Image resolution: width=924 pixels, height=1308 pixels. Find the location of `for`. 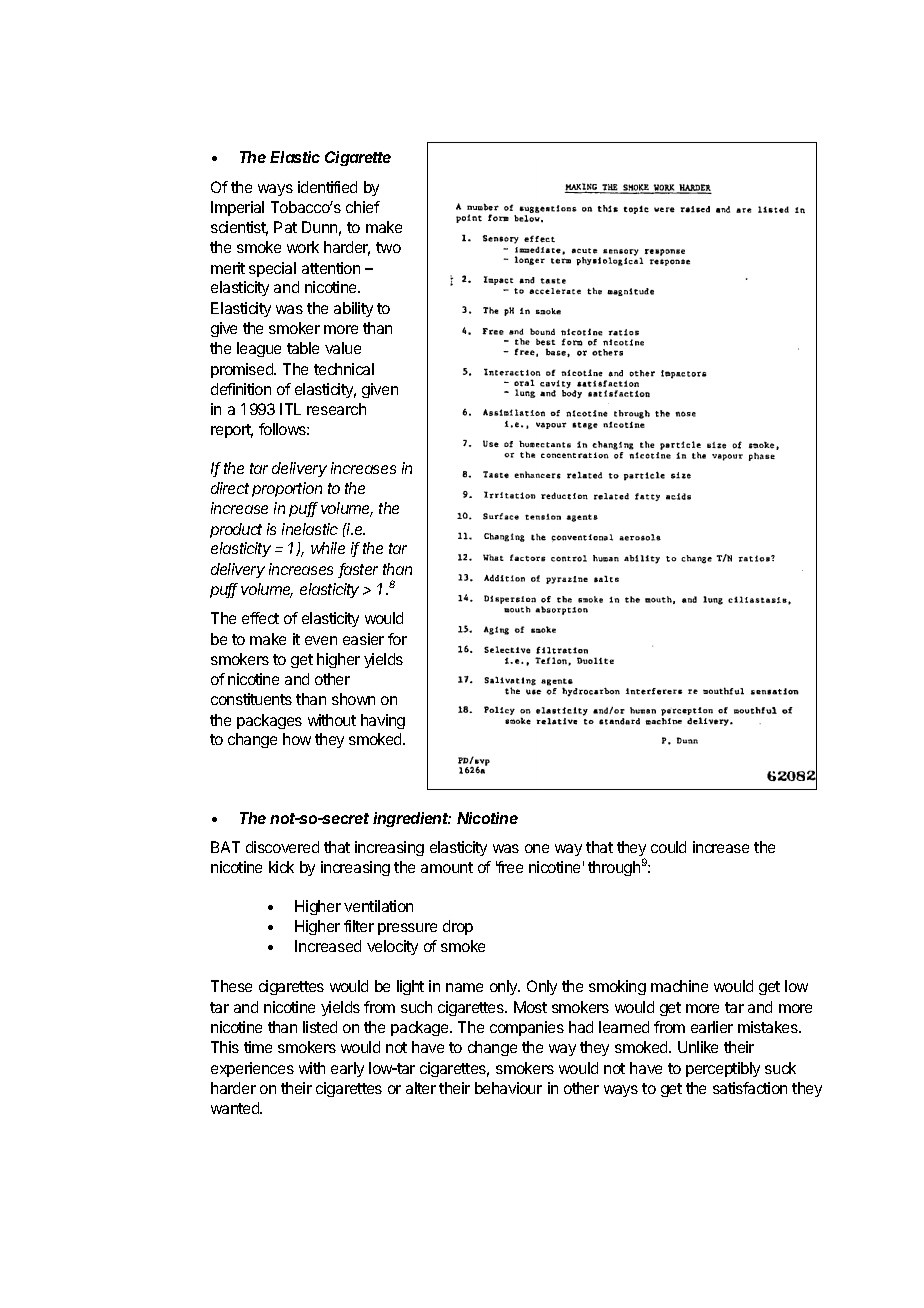

for is located at coordinates (397, 639).
